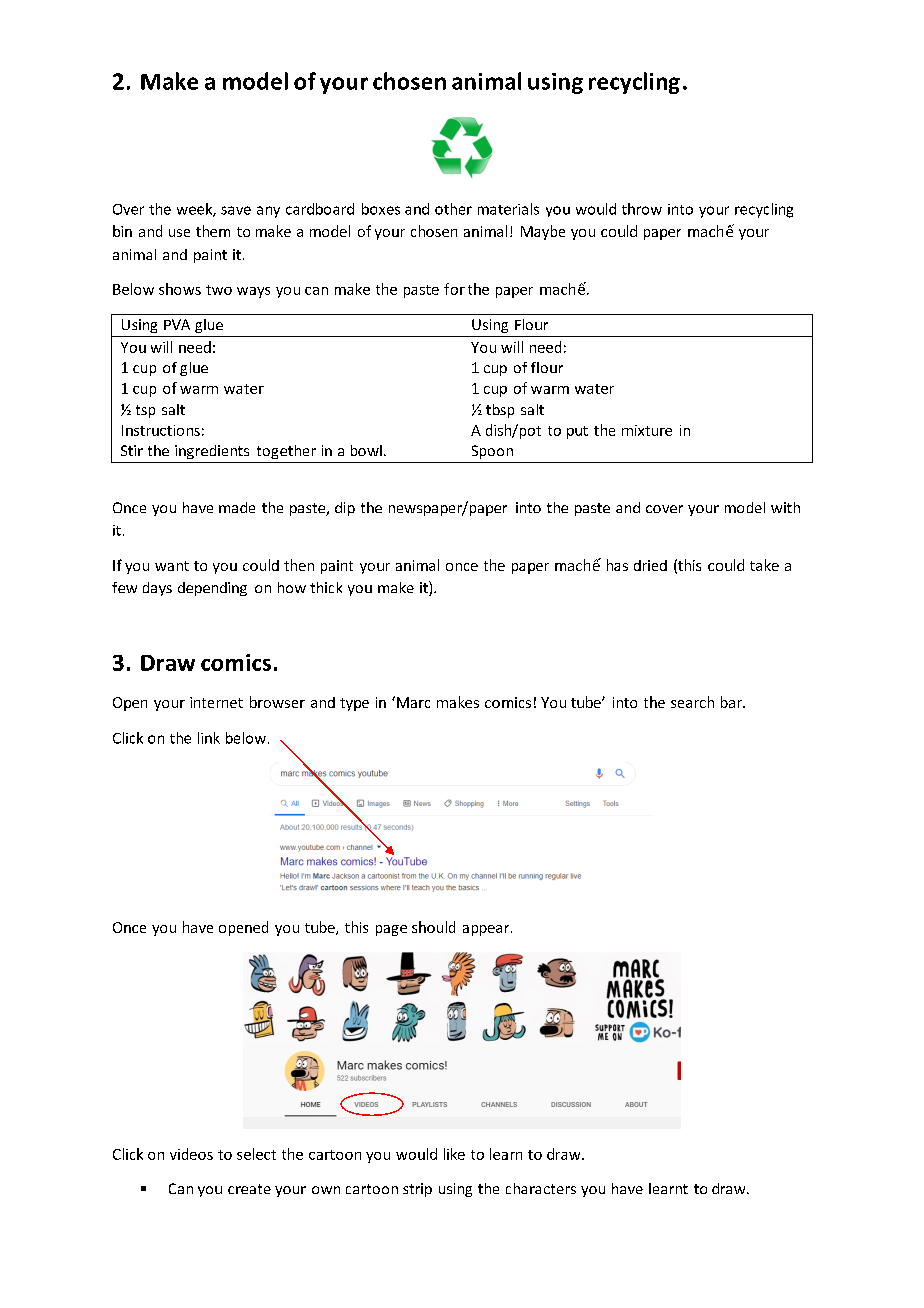 The height and width of the screenshot is (1308, 924). What do you see at coordinates (191, 1154) in the screenshot?
I see `videos` at bounding box center [191, 1154].
